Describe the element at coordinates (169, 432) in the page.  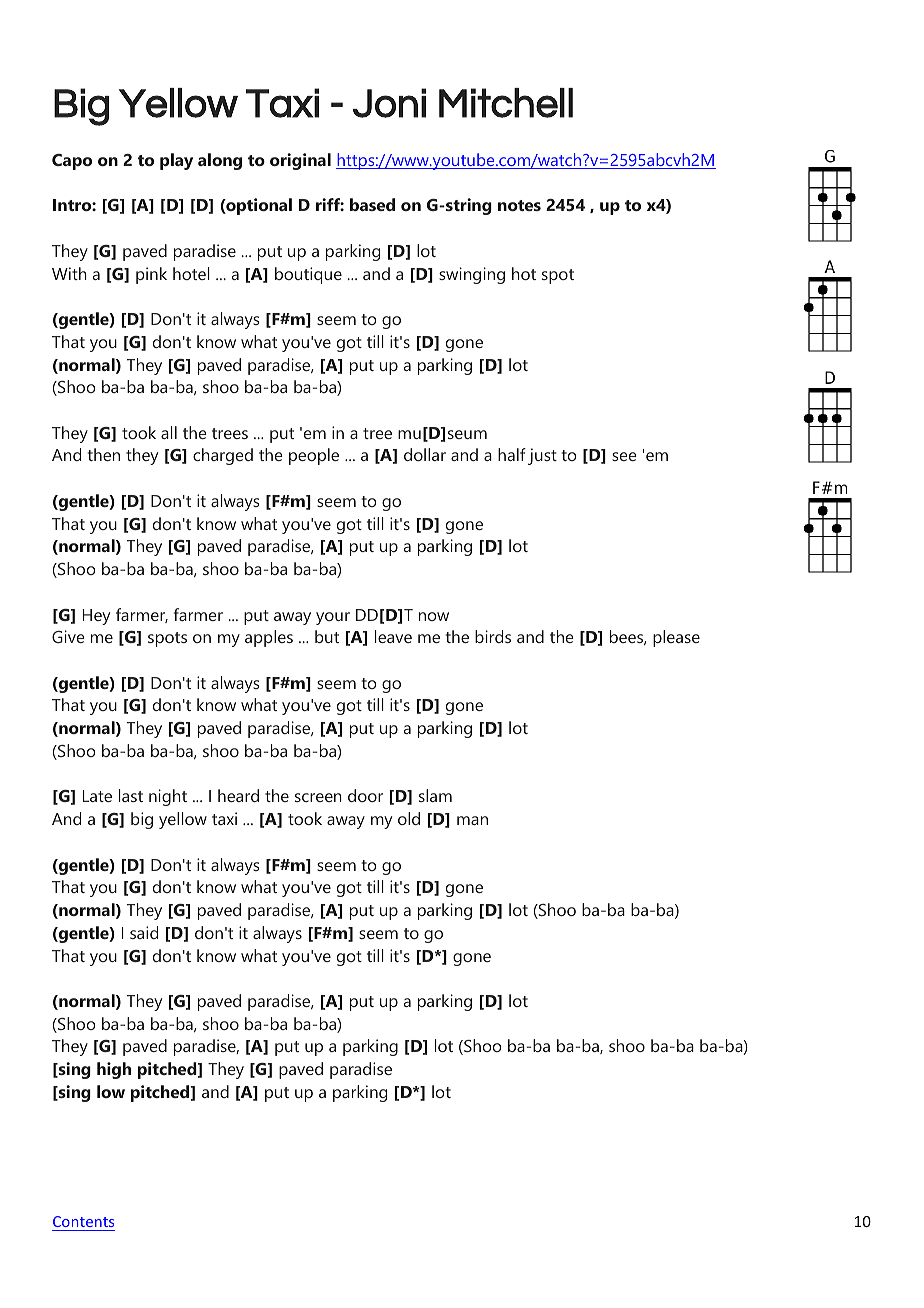
I see `all` at that location.
